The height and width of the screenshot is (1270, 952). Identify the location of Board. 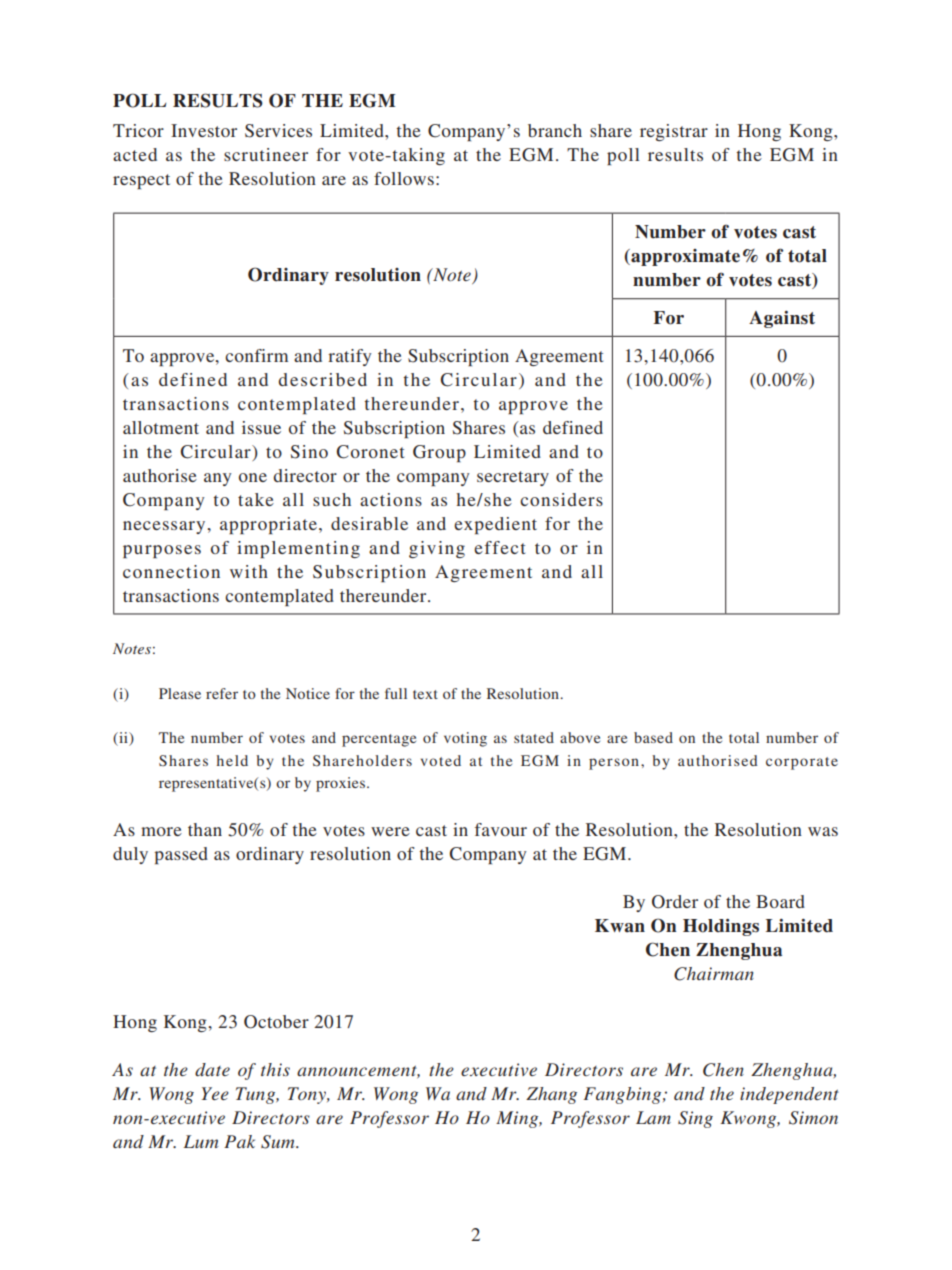
(780, 901).
